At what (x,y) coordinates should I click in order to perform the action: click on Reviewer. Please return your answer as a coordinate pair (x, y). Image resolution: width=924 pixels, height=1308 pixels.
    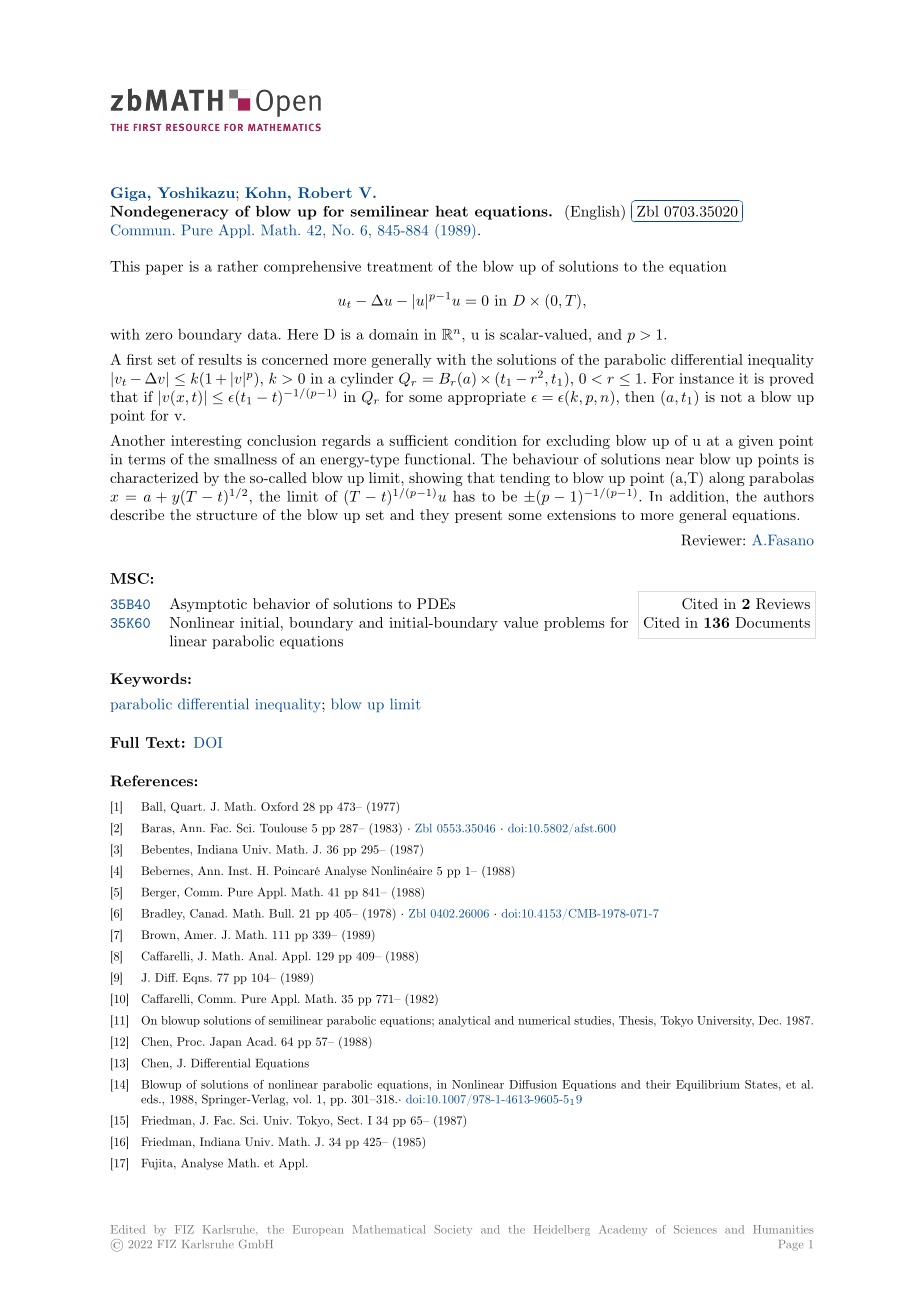
    Looking at the image, I should click on (712, 540).
